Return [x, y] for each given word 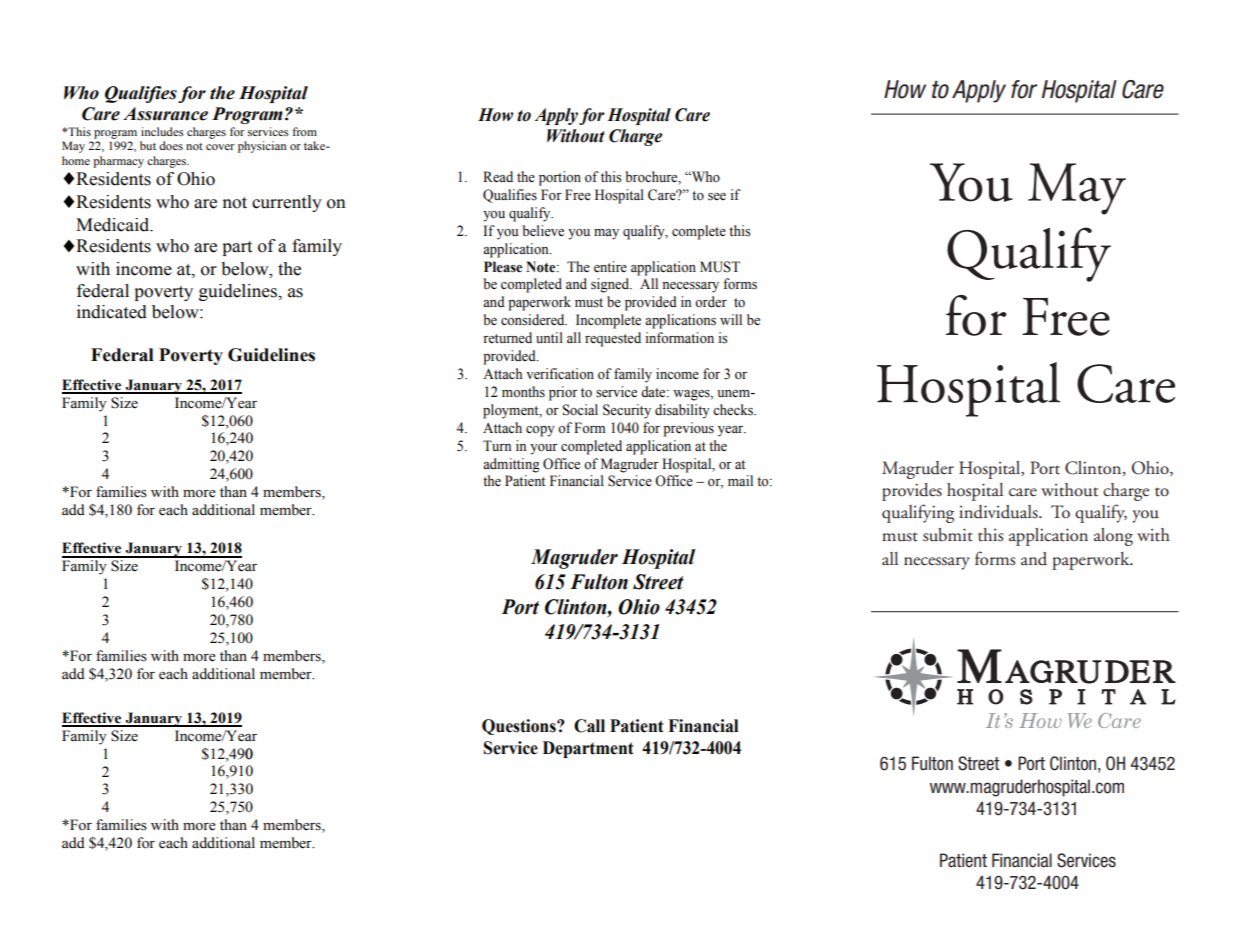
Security [627, 411]
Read [498, 177]
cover [220, 147]
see [717, 197]
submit [948, 535]
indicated [112, 312]
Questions [520, 727]
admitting [511, 465]
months [523, 392]
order [711, 302]
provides [912, 492]
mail [740, 480]
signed [611, 285]
